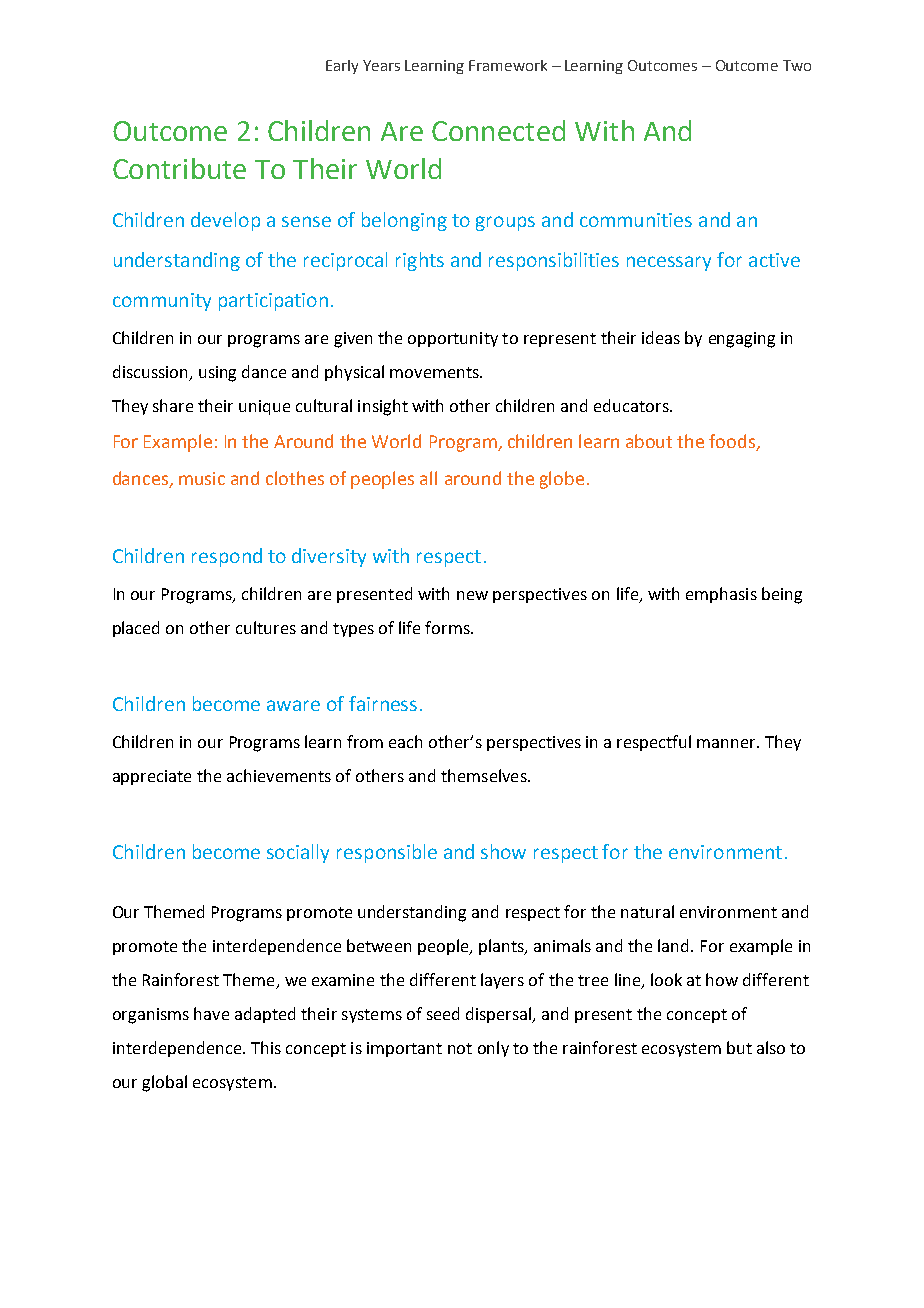  What do you see at coordinates (498, 130) in the screenshot?
I see `Connected` at bounding box center [498, 130].
